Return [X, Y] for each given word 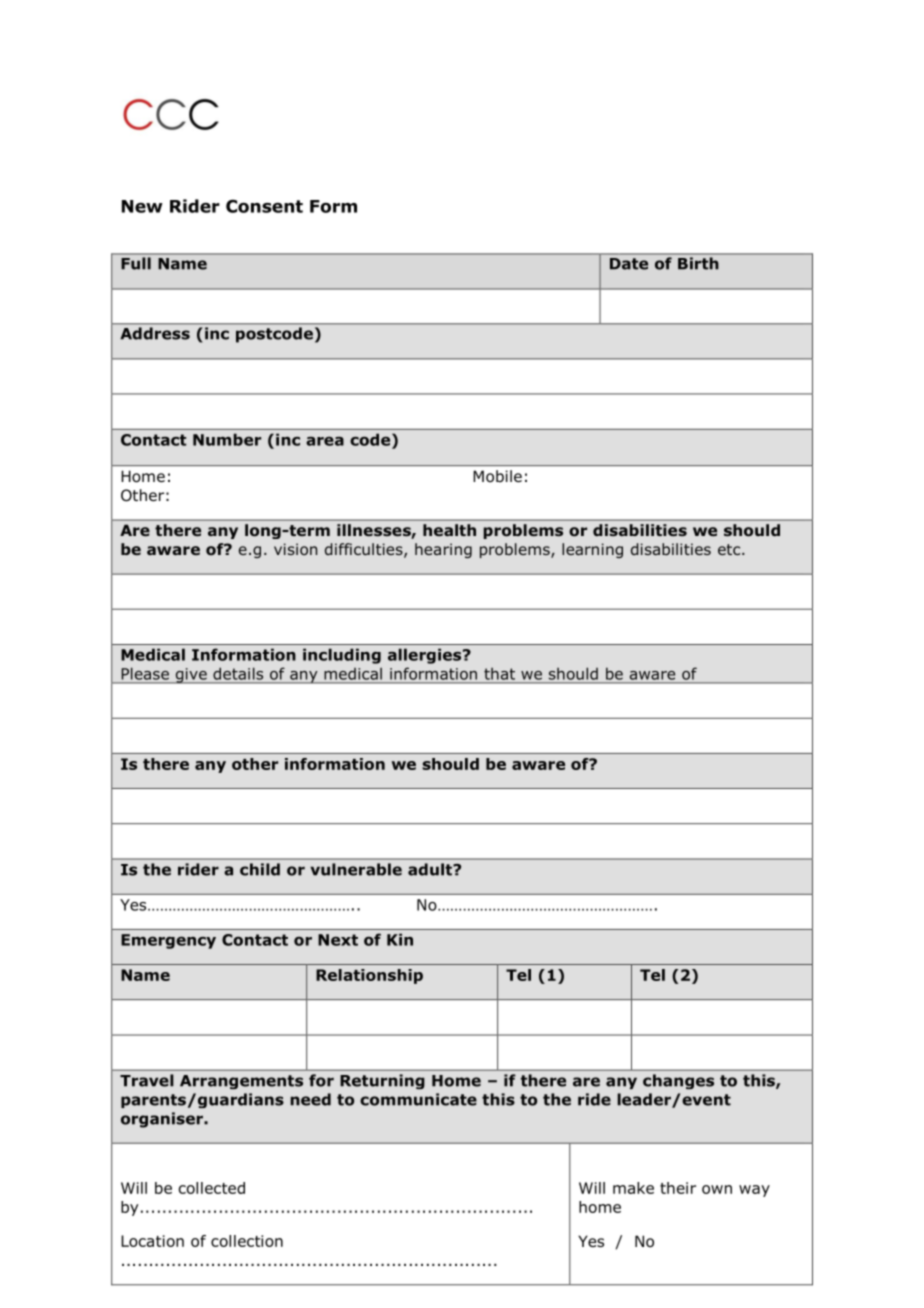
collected [212, 1188]
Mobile [497, 476]
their [678, 1188]
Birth [698, 263]
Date [629, 264]
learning [592, 550]
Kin [400, 939]
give [191, 676]
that [499, 674]
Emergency [168, 941]
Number [227, 439]
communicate [418, 1099]
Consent [264, 206]
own [717, 1189]
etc [730, 549]
